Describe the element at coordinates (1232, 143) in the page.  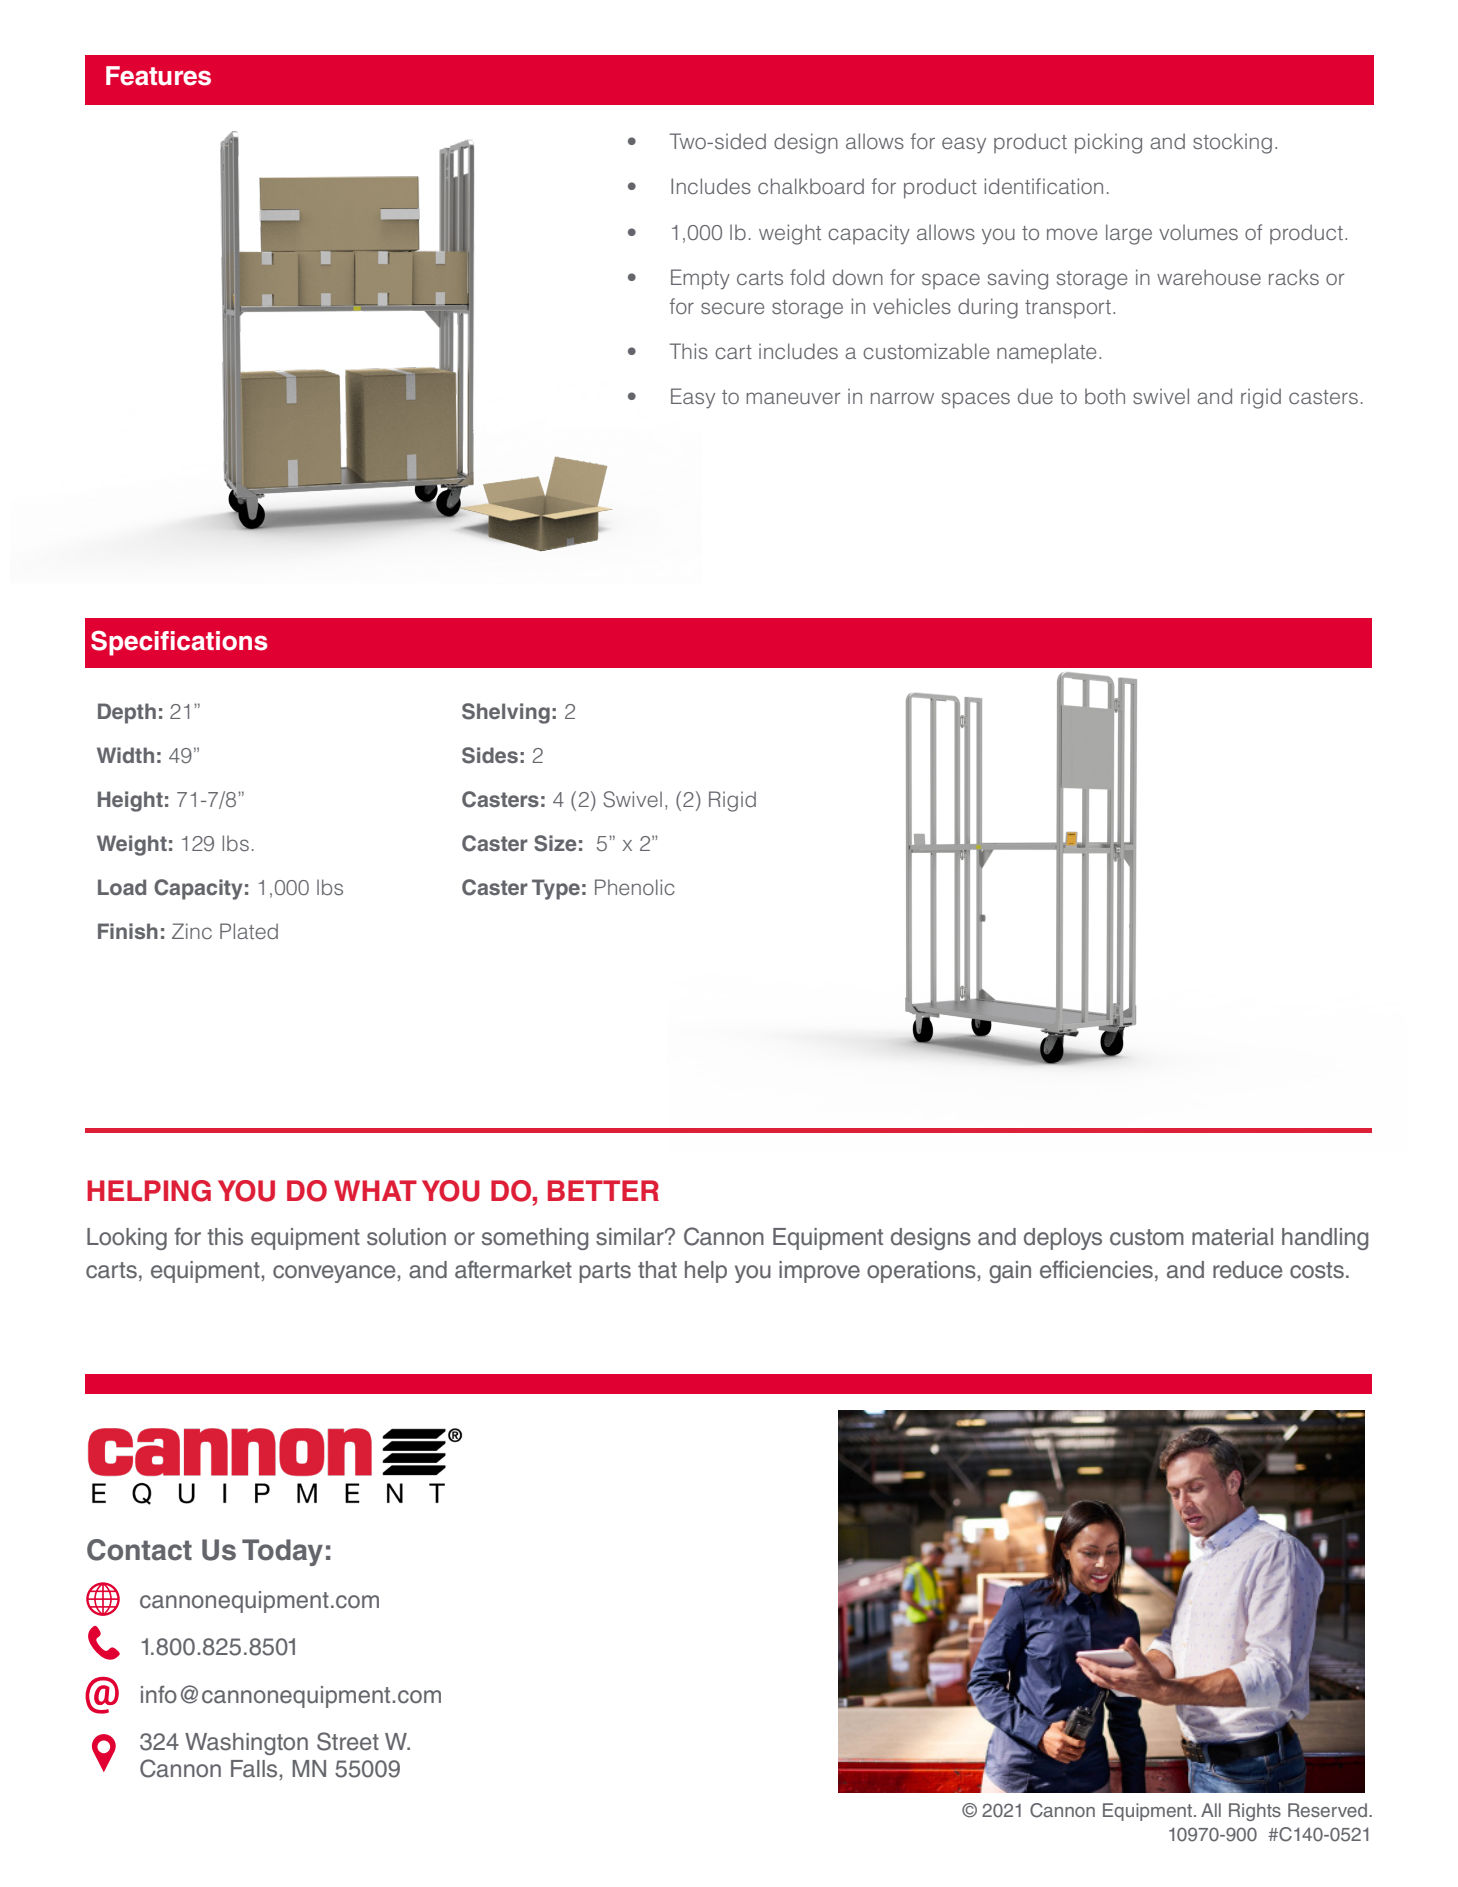
I see `stocking` at that location.
